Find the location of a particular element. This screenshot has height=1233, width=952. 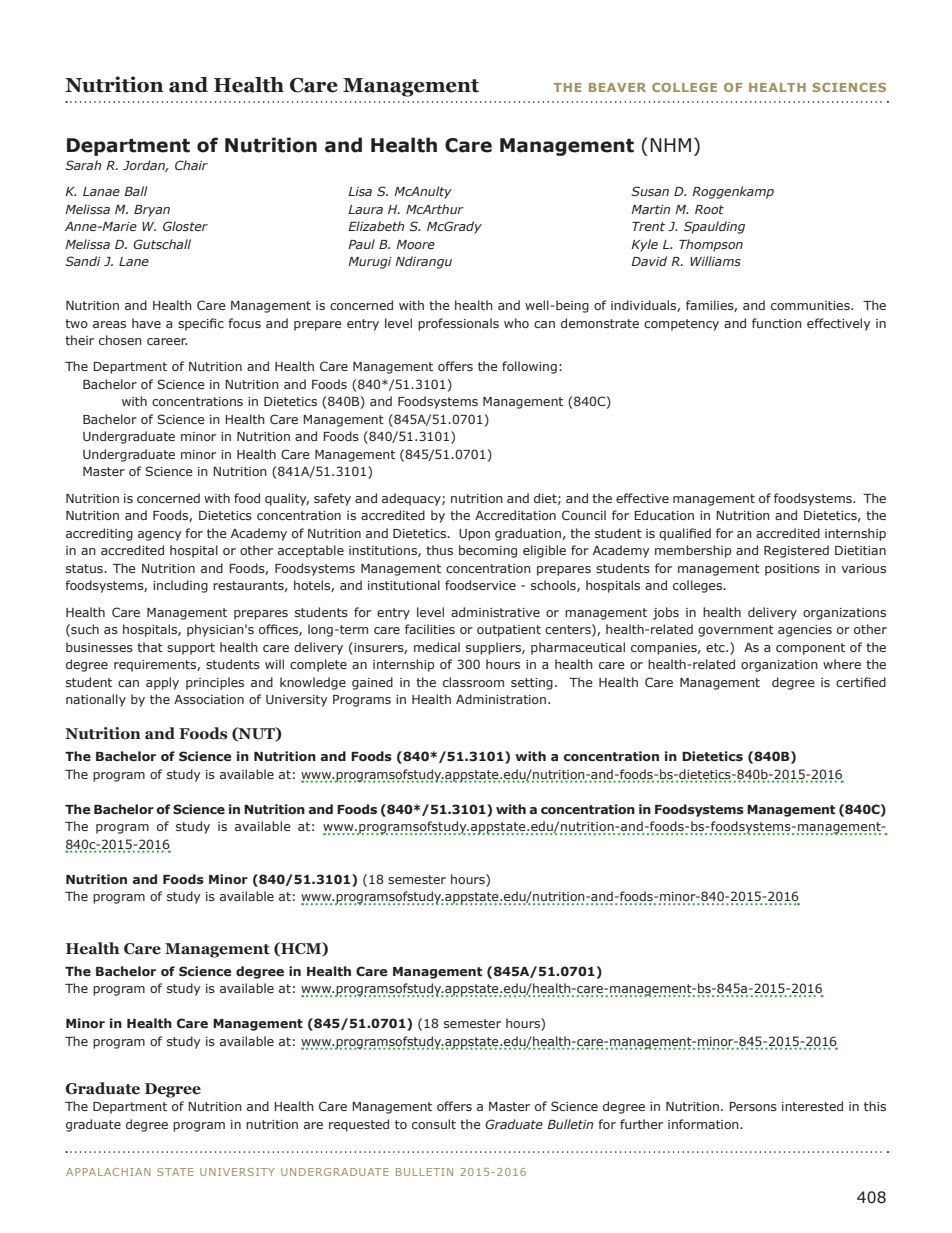

BEAVER is located at coordinates (617, 87).
